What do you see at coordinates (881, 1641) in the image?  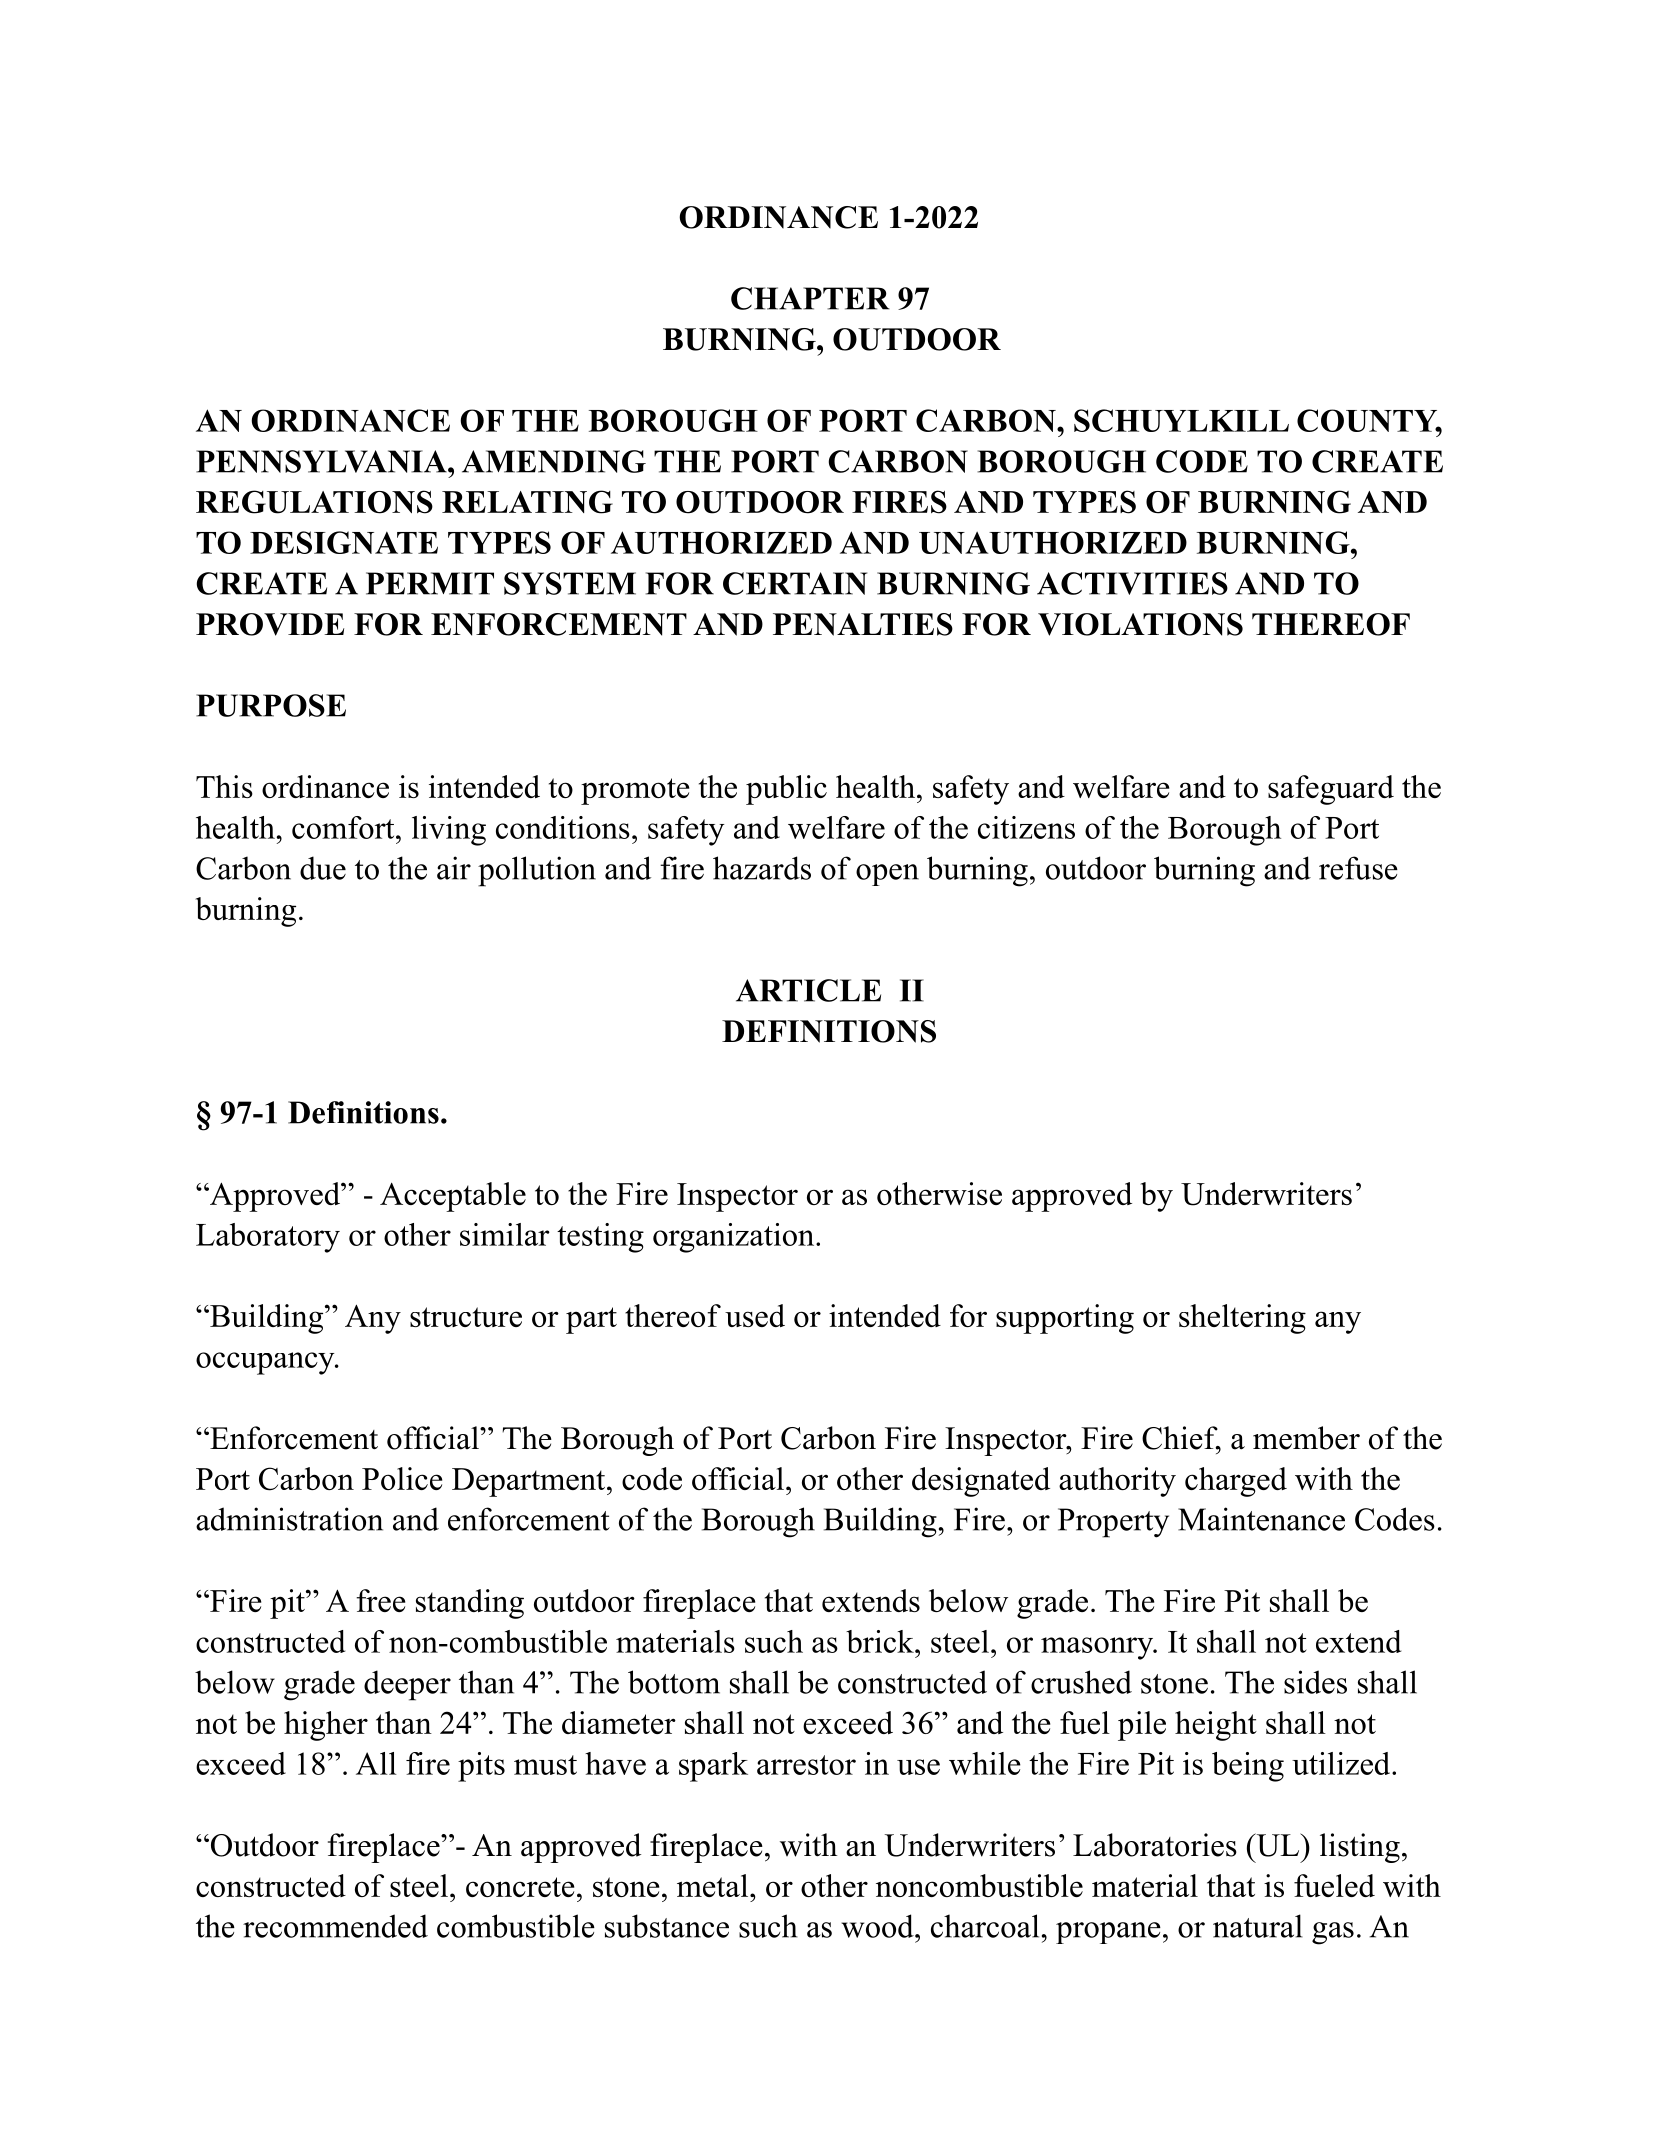 I see `brick` at bounding box center [881, 1641].
